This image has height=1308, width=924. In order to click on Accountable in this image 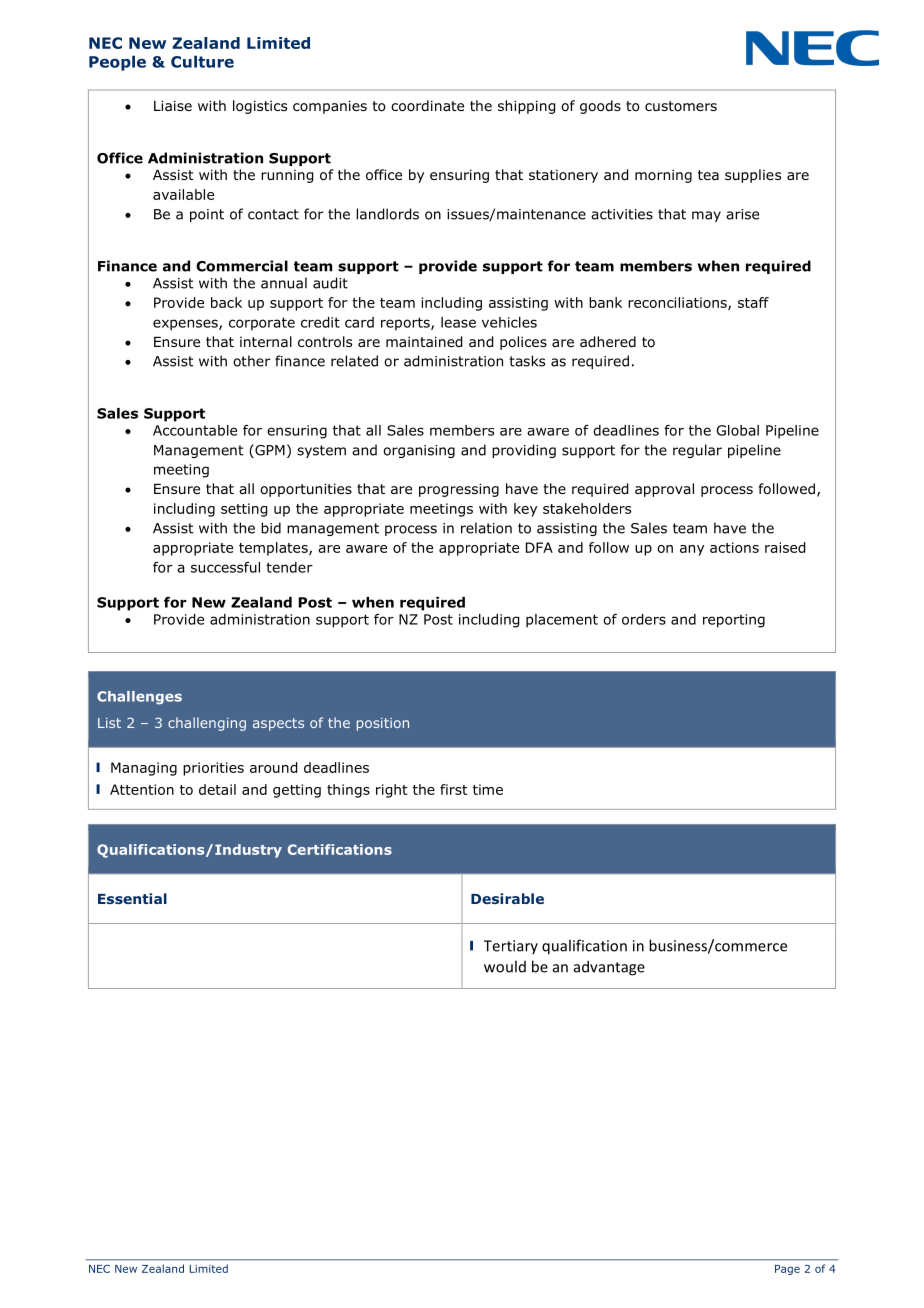, I will do `click(195, 430)`.
